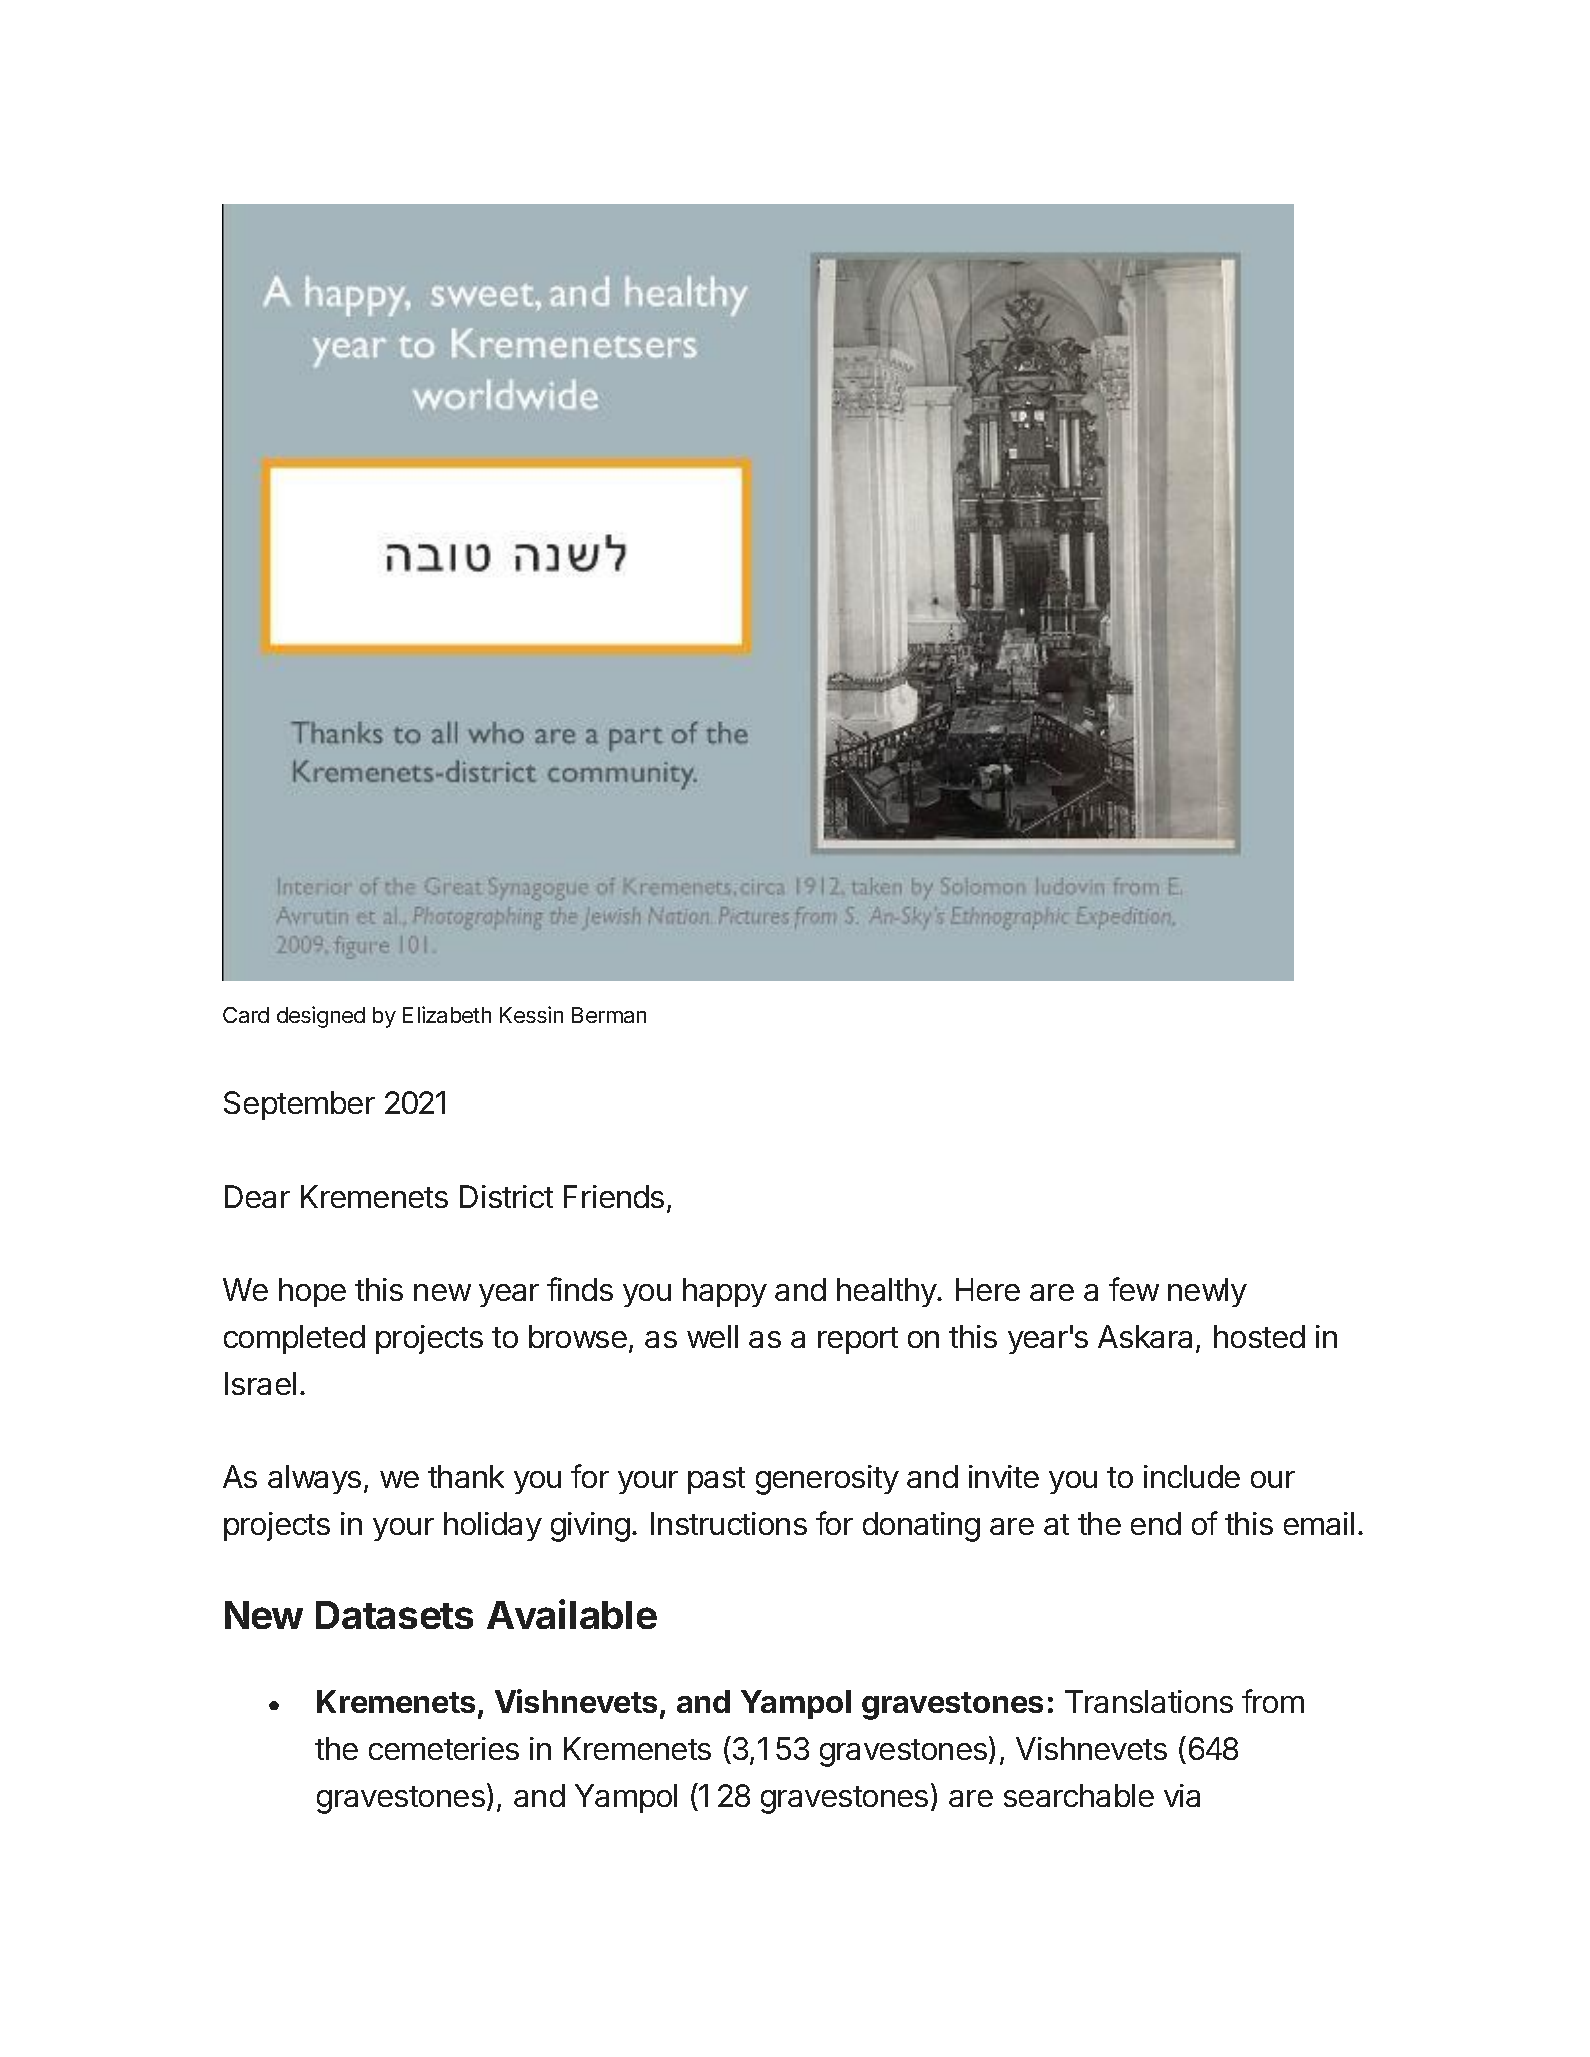  I want to click on newly, so click(1207, 1292).
